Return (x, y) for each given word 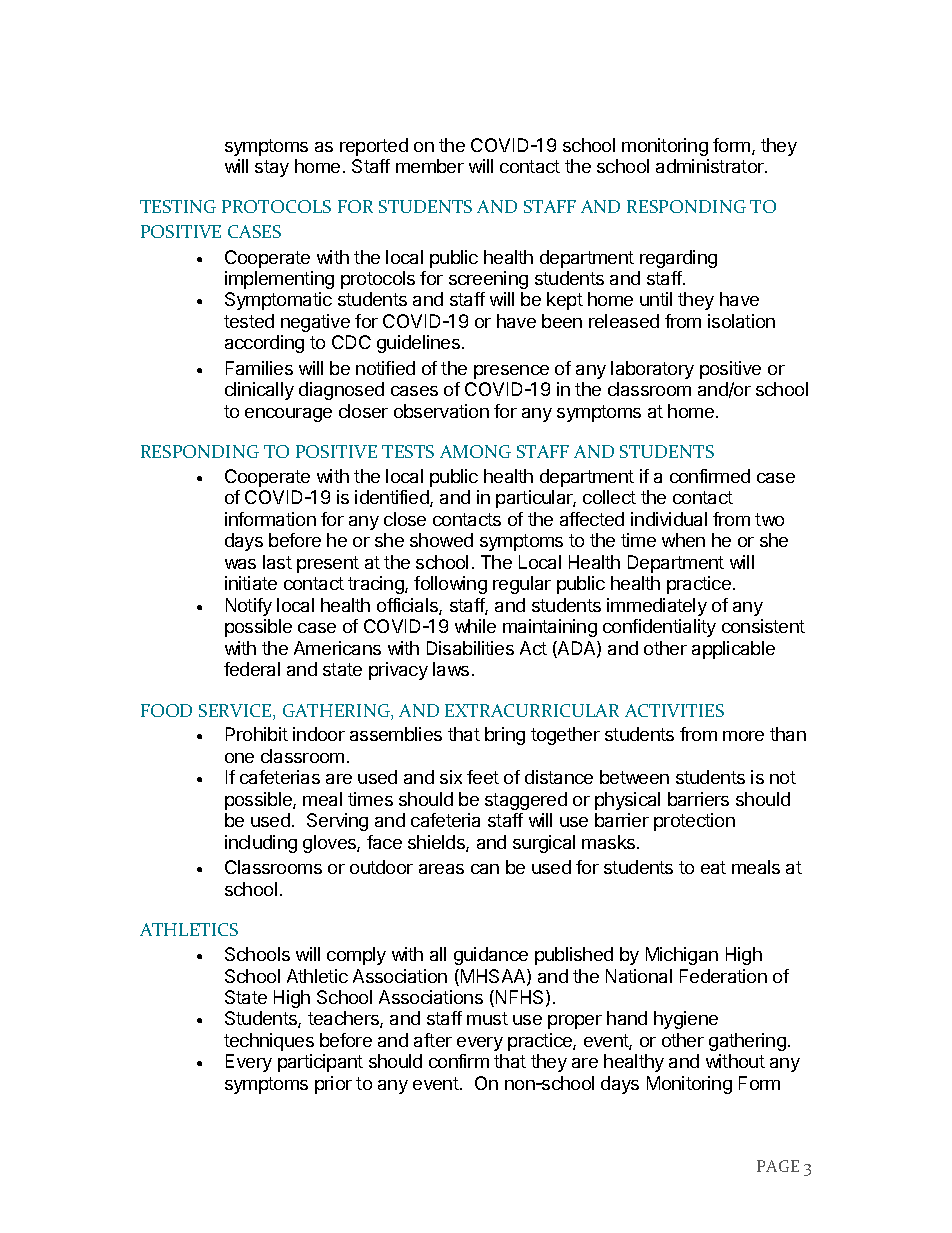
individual (669, 519)
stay (272, 168)
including (261, 844)
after (433, 1040)
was (240, 564)
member (430, 166)
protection (694, 822)
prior (333, 1085)
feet (483, 777)
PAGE (778, 1166)
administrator (711, 166)
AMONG (475, 451)
